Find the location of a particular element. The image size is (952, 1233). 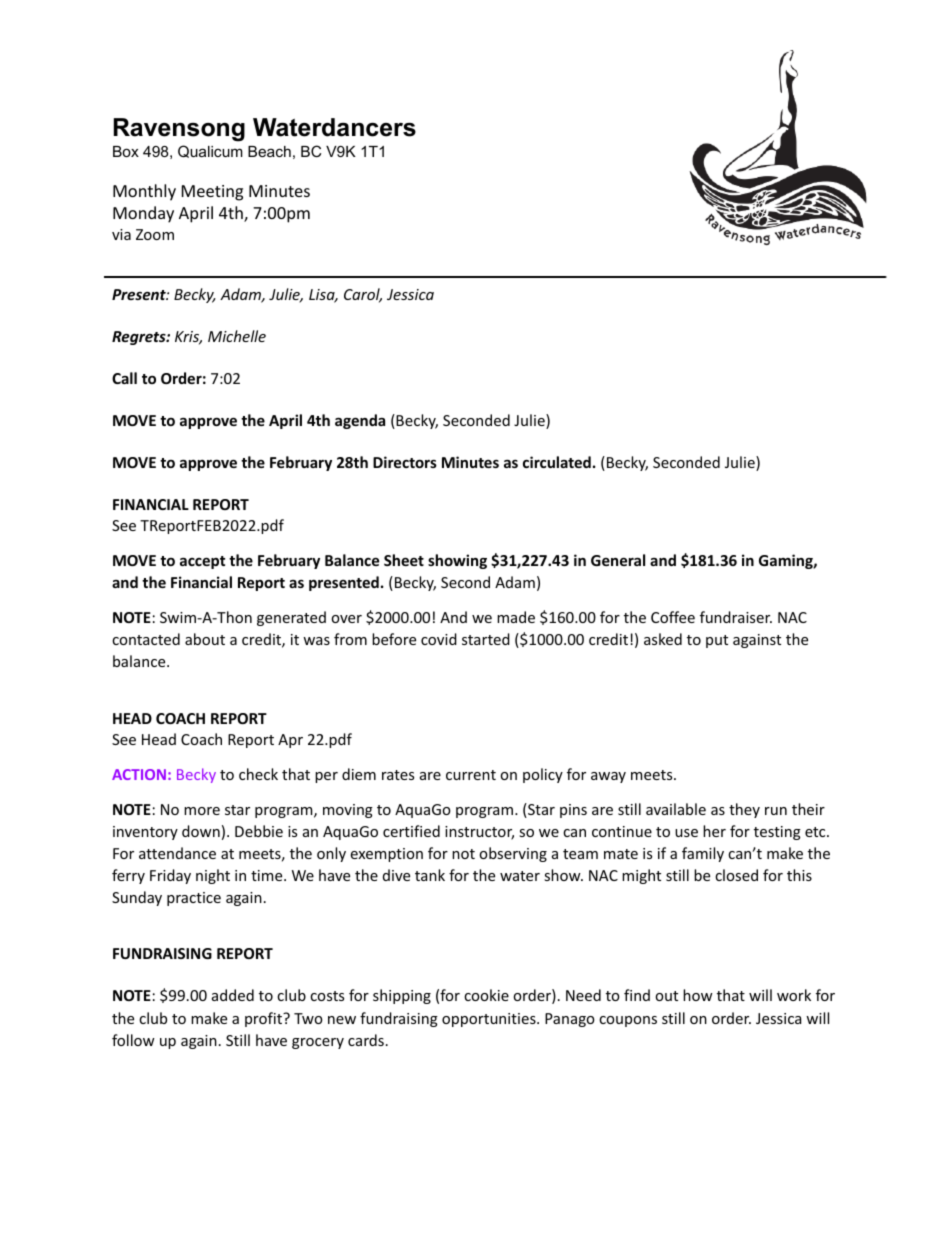

opportunities is located at coordinates (490, 1020).
